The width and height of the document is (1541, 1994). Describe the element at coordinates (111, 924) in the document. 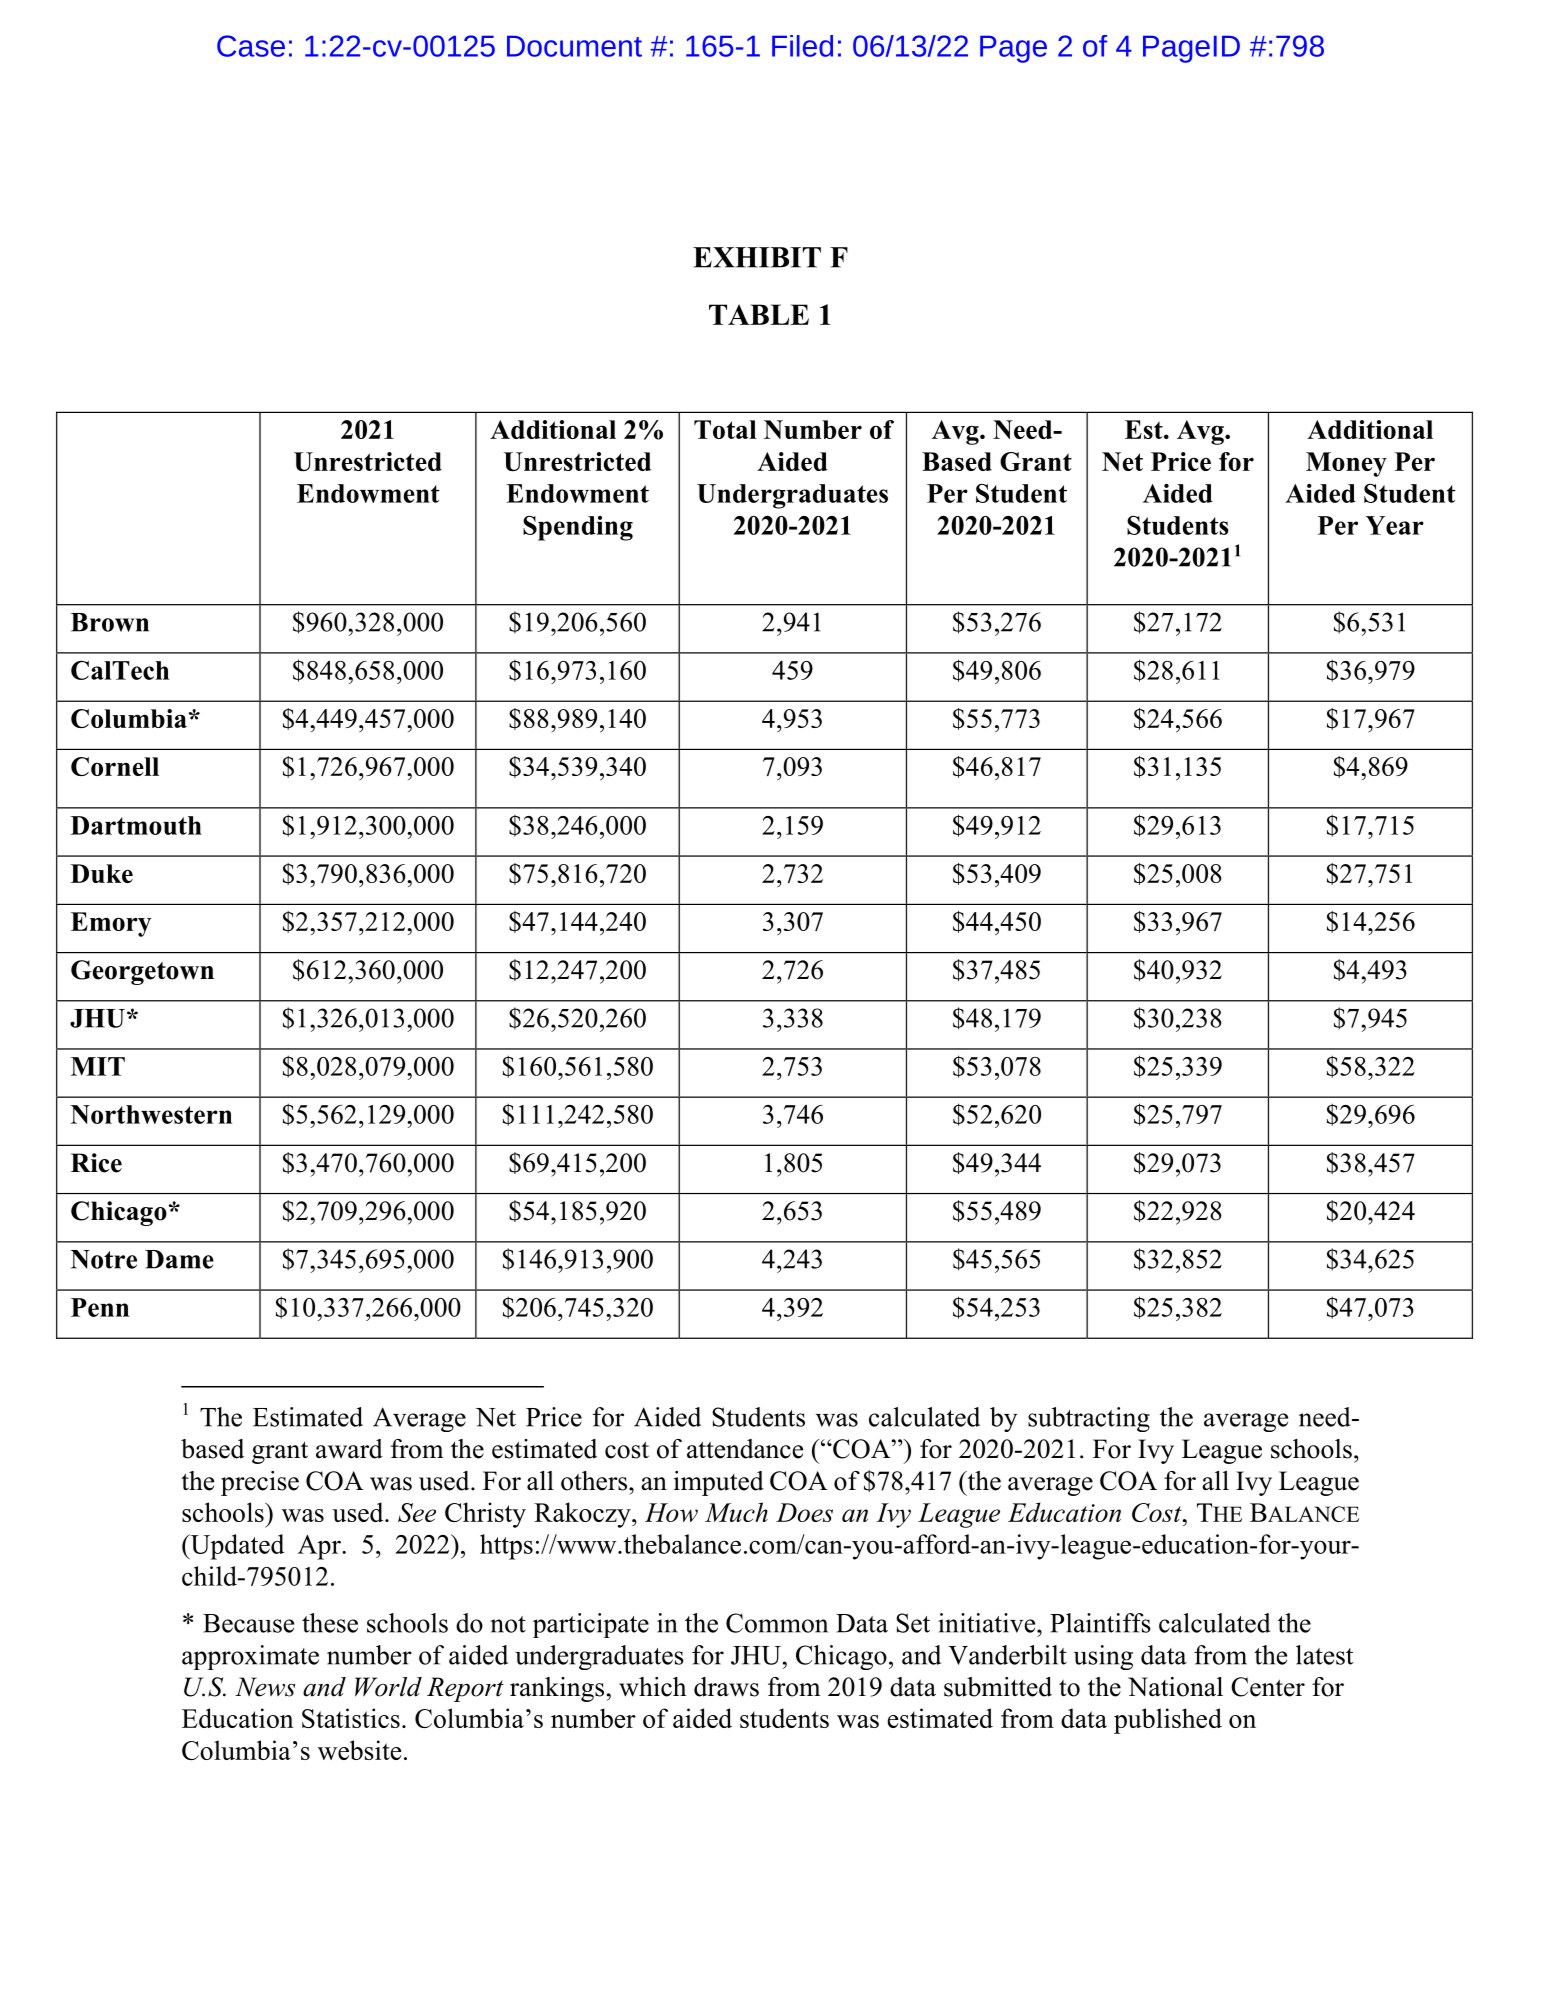

I see `Emory` at that location.
